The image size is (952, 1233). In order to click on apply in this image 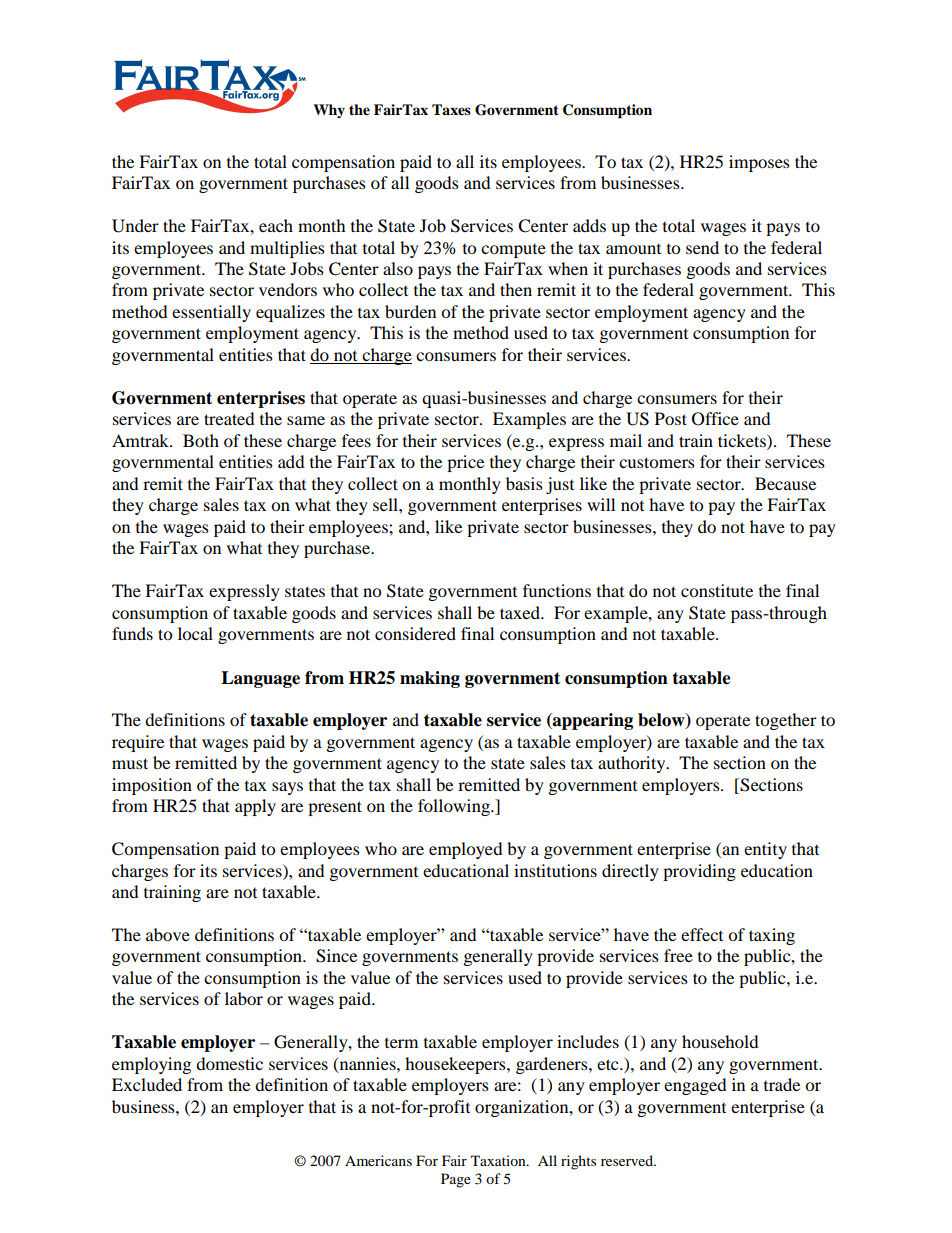, I will do `click(255, 807)`.
